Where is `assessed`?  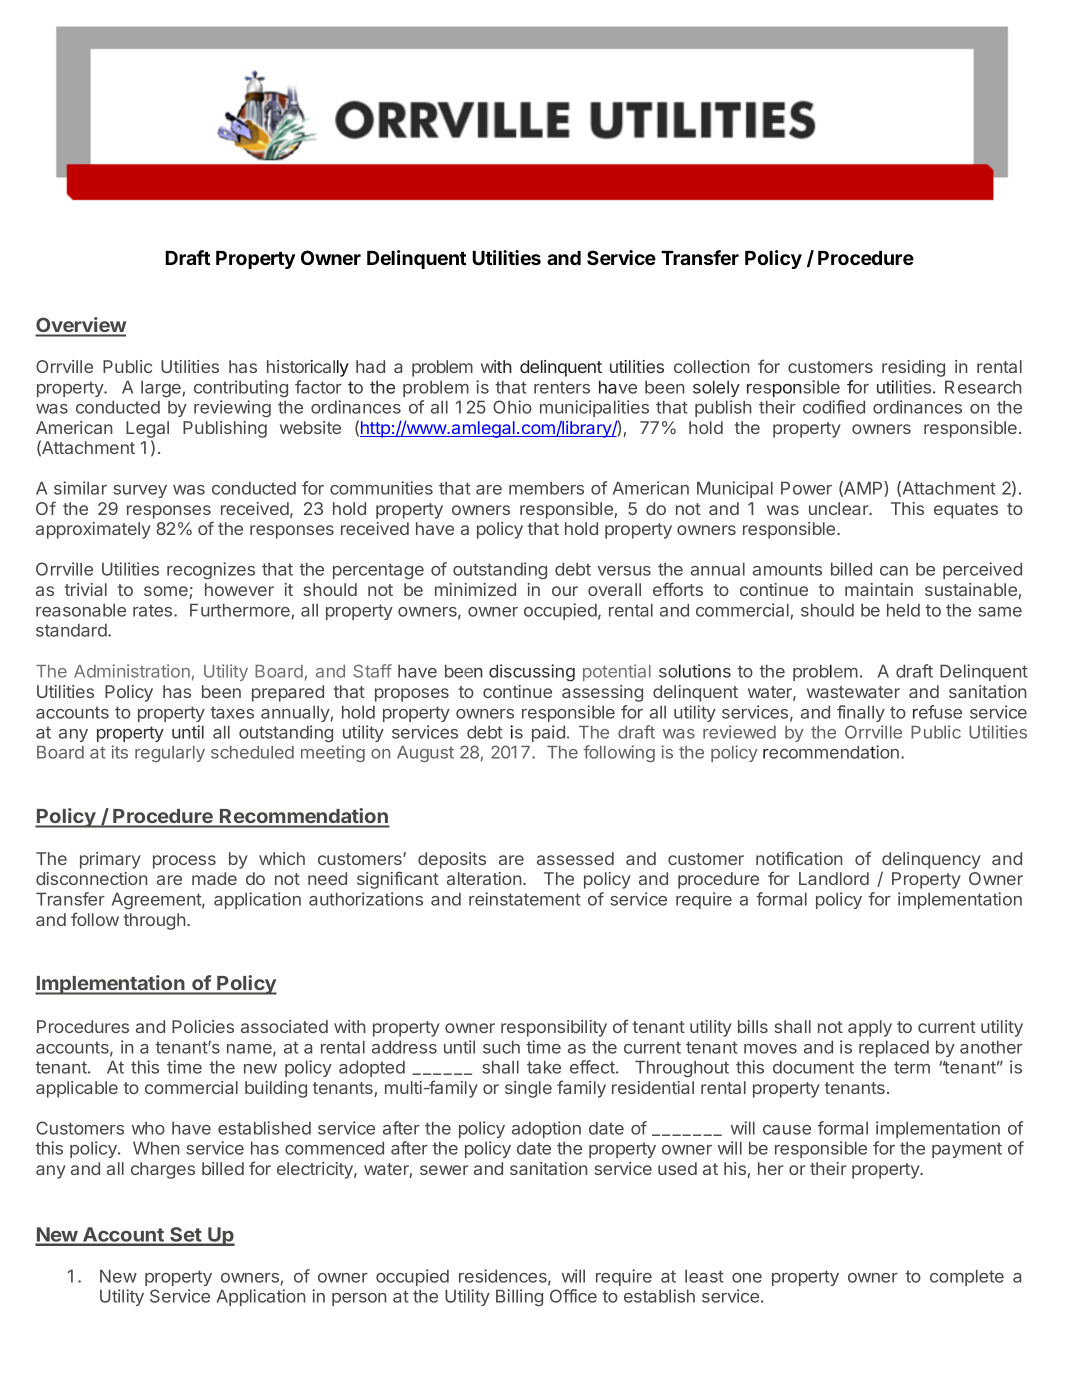
assessed is located at coordinates (575, 858).
